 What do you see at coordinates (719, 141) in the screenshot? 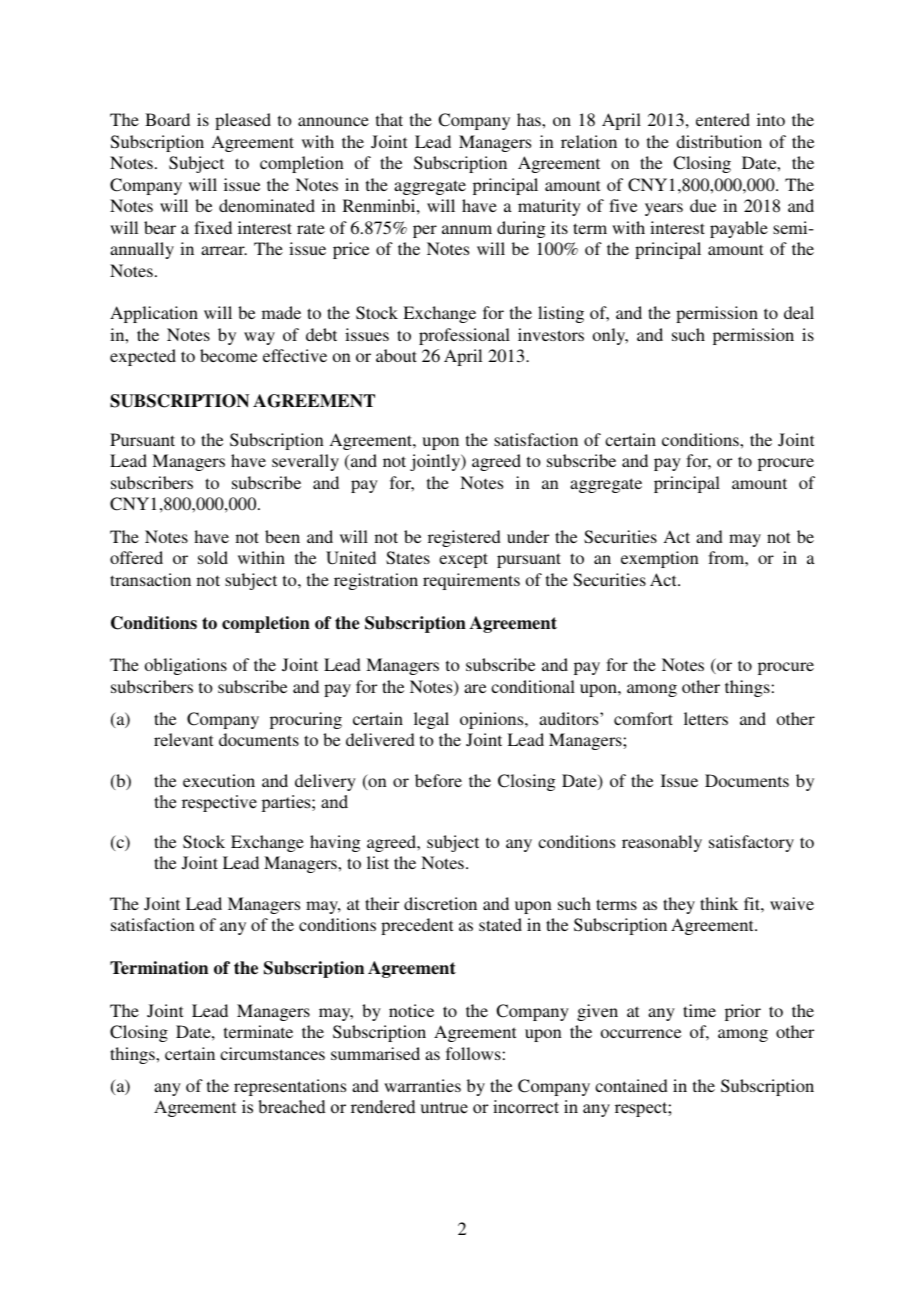
I see `distribution` at bounding box center [719, 141].
